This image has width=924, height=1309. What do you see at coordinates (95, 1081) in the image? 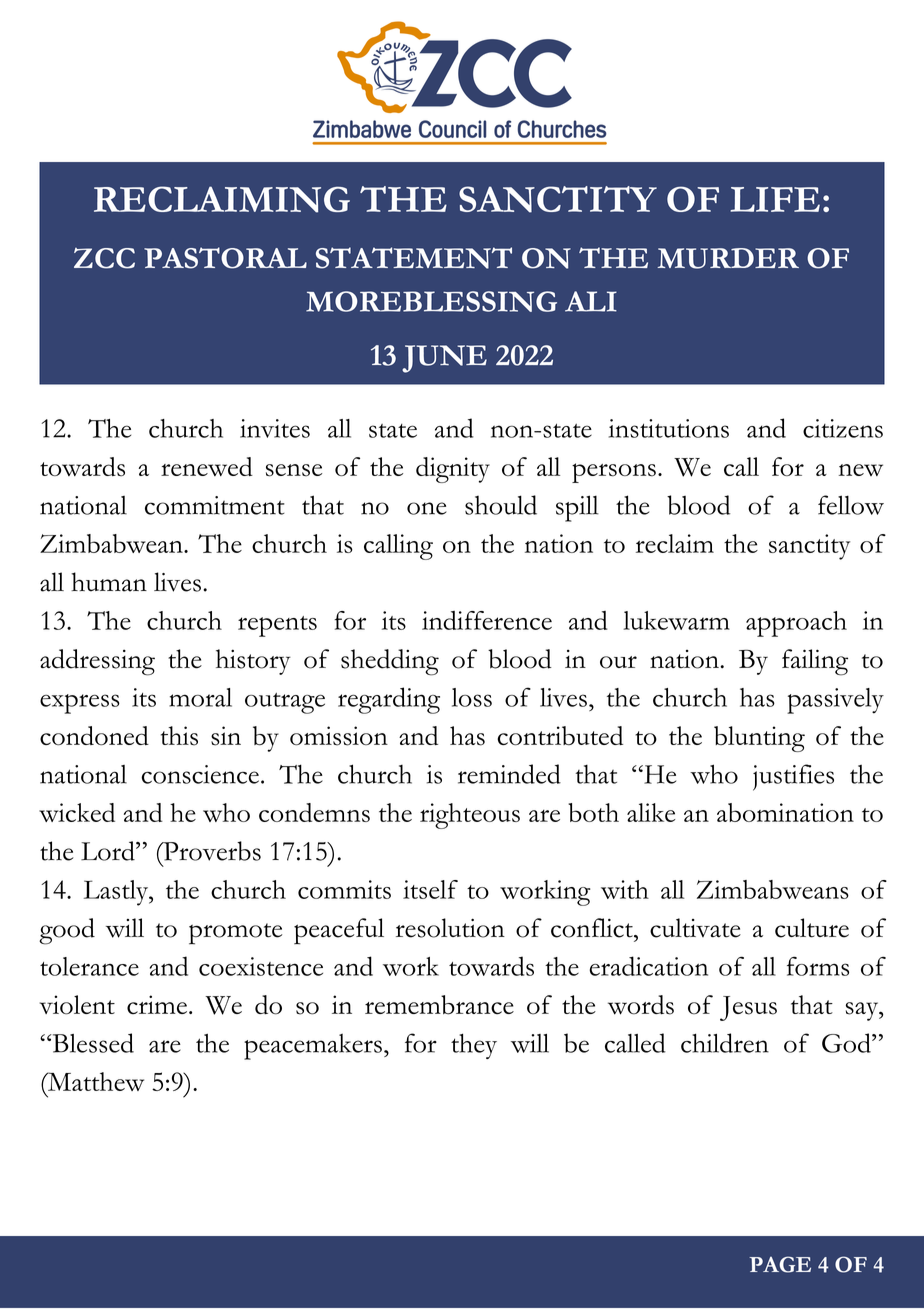
I see `Matthew` at bounding box center [95, 1081].
